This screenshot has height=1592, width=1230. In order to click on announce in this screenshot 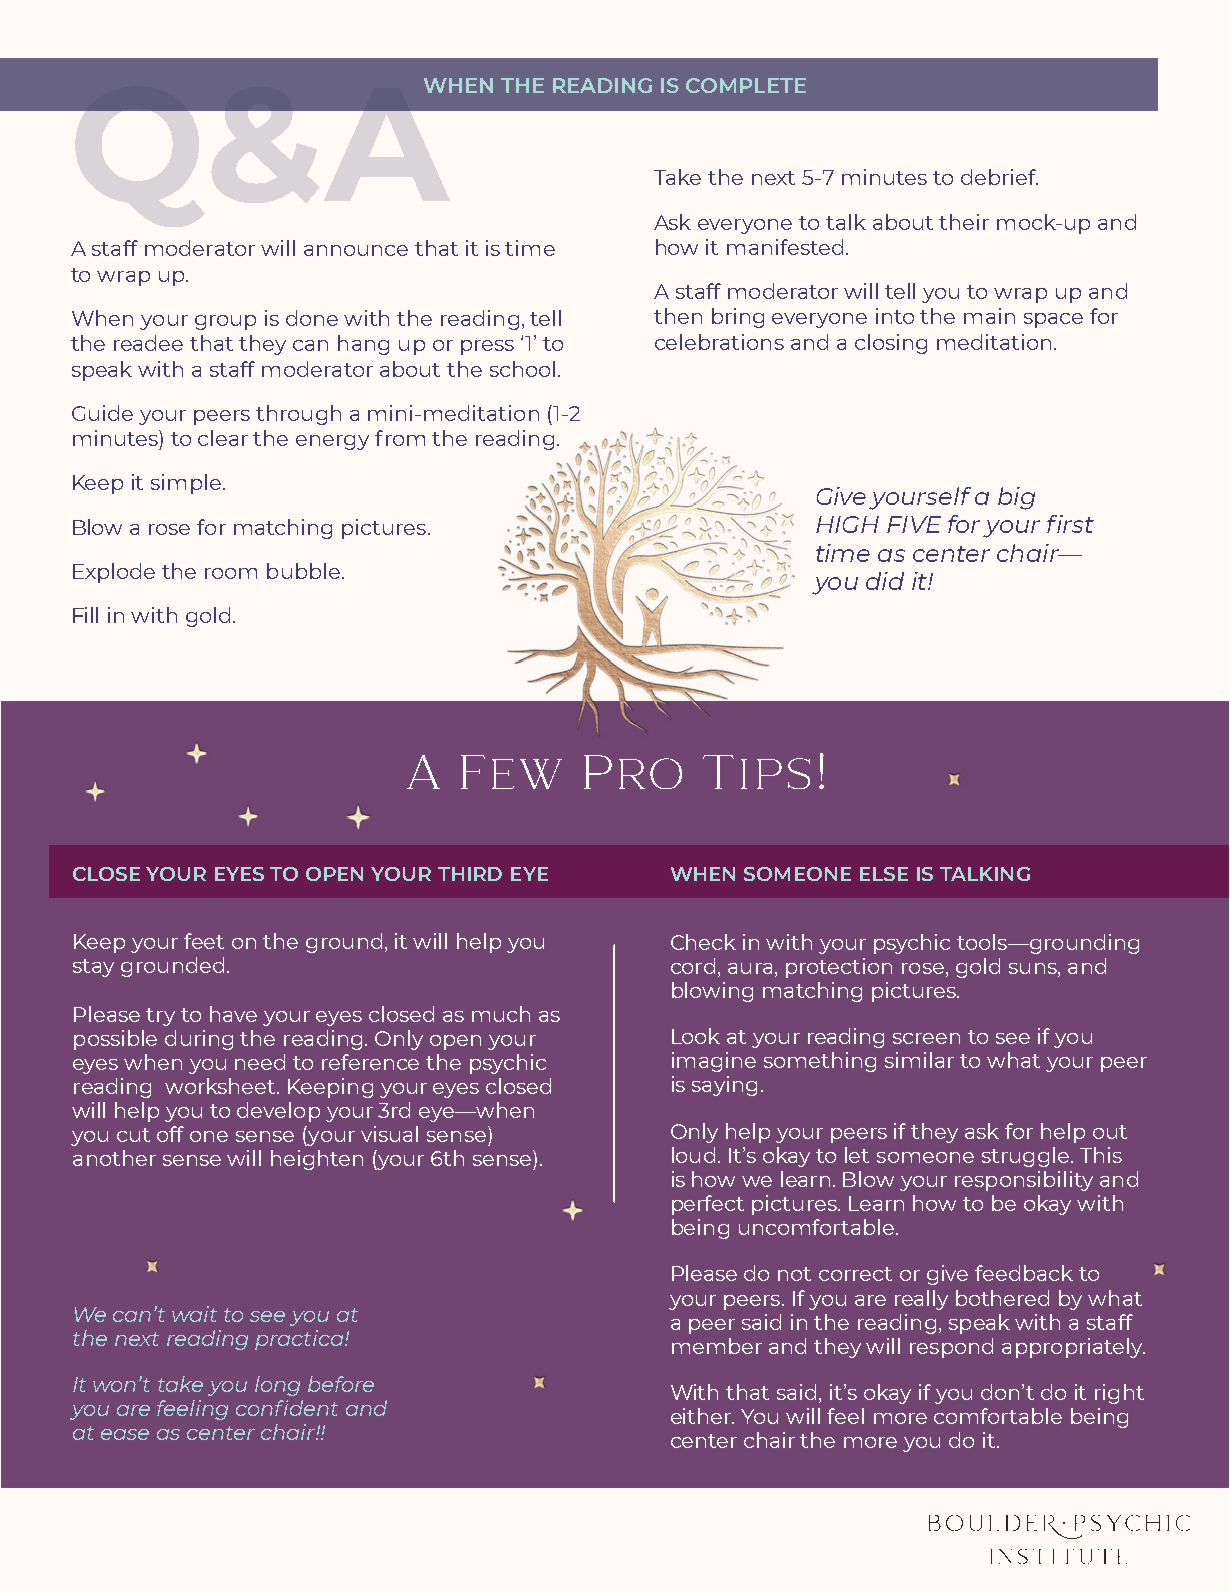, I will do `click(356, 250)`.
